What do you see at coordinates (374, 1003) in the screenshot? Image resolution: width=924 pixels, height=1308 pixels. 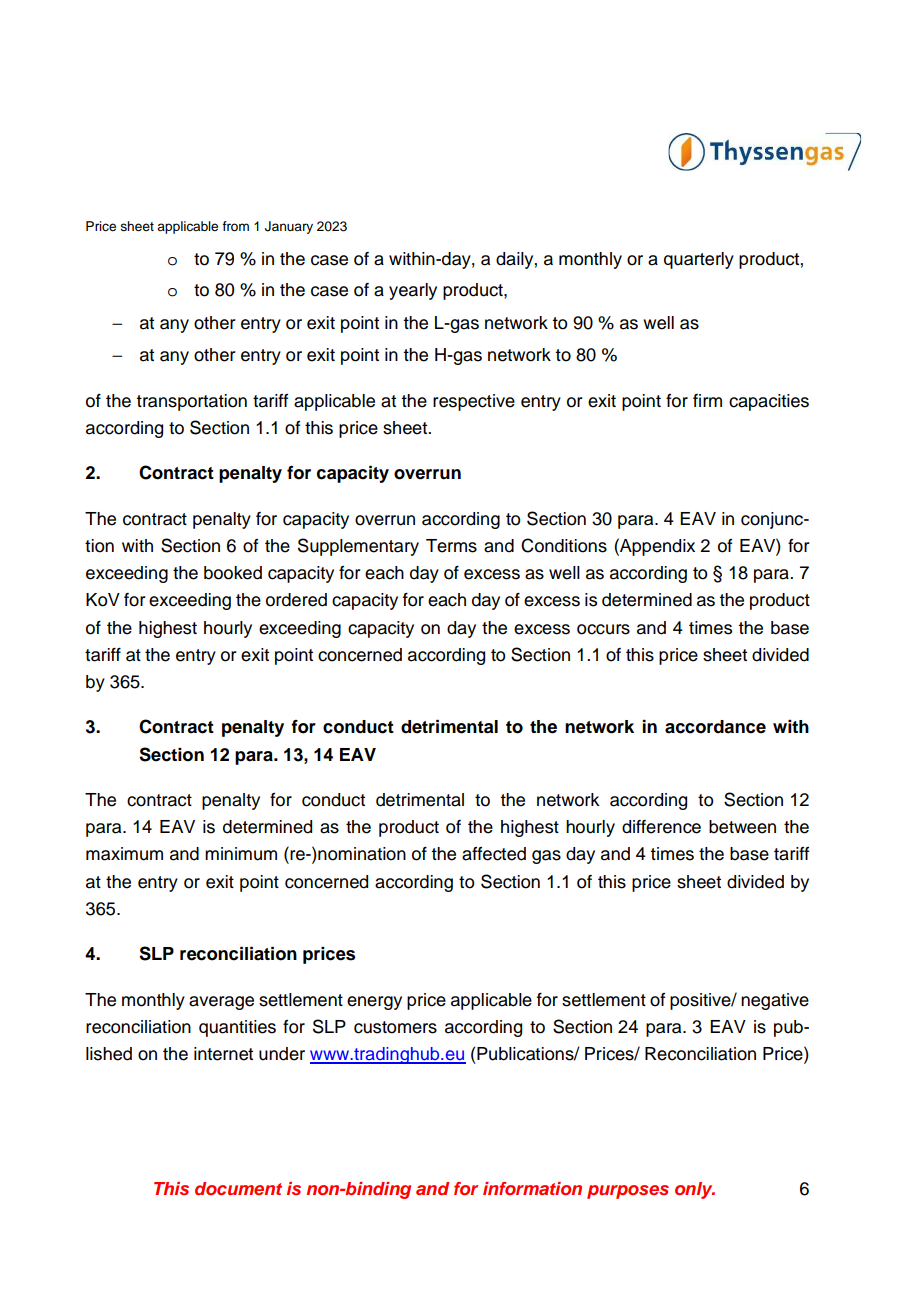 I see `energy` at bounding box center [374, 1003].
